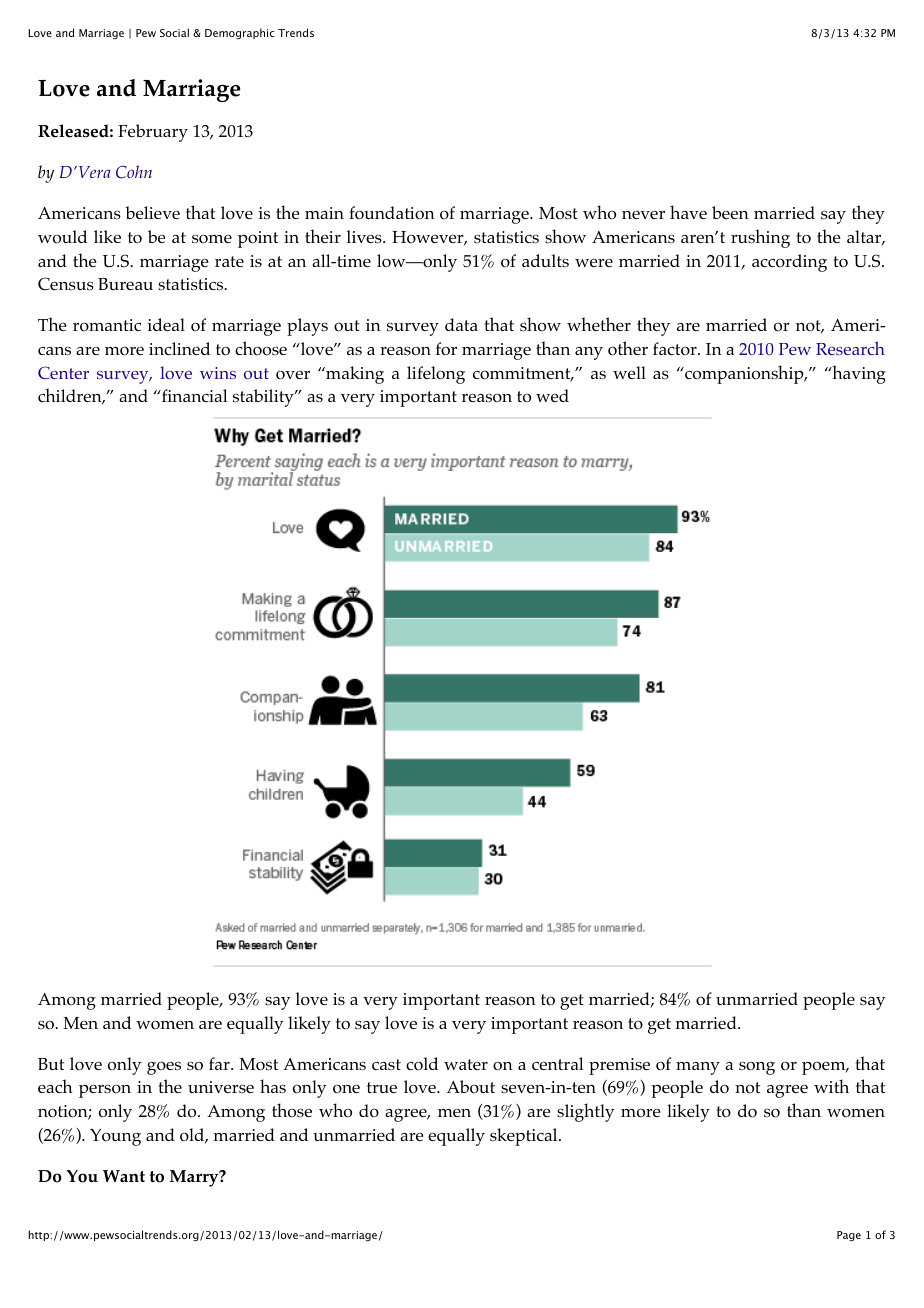 The image size is (924, 1308). I want to click on skeptical, so click(525, 1137).
